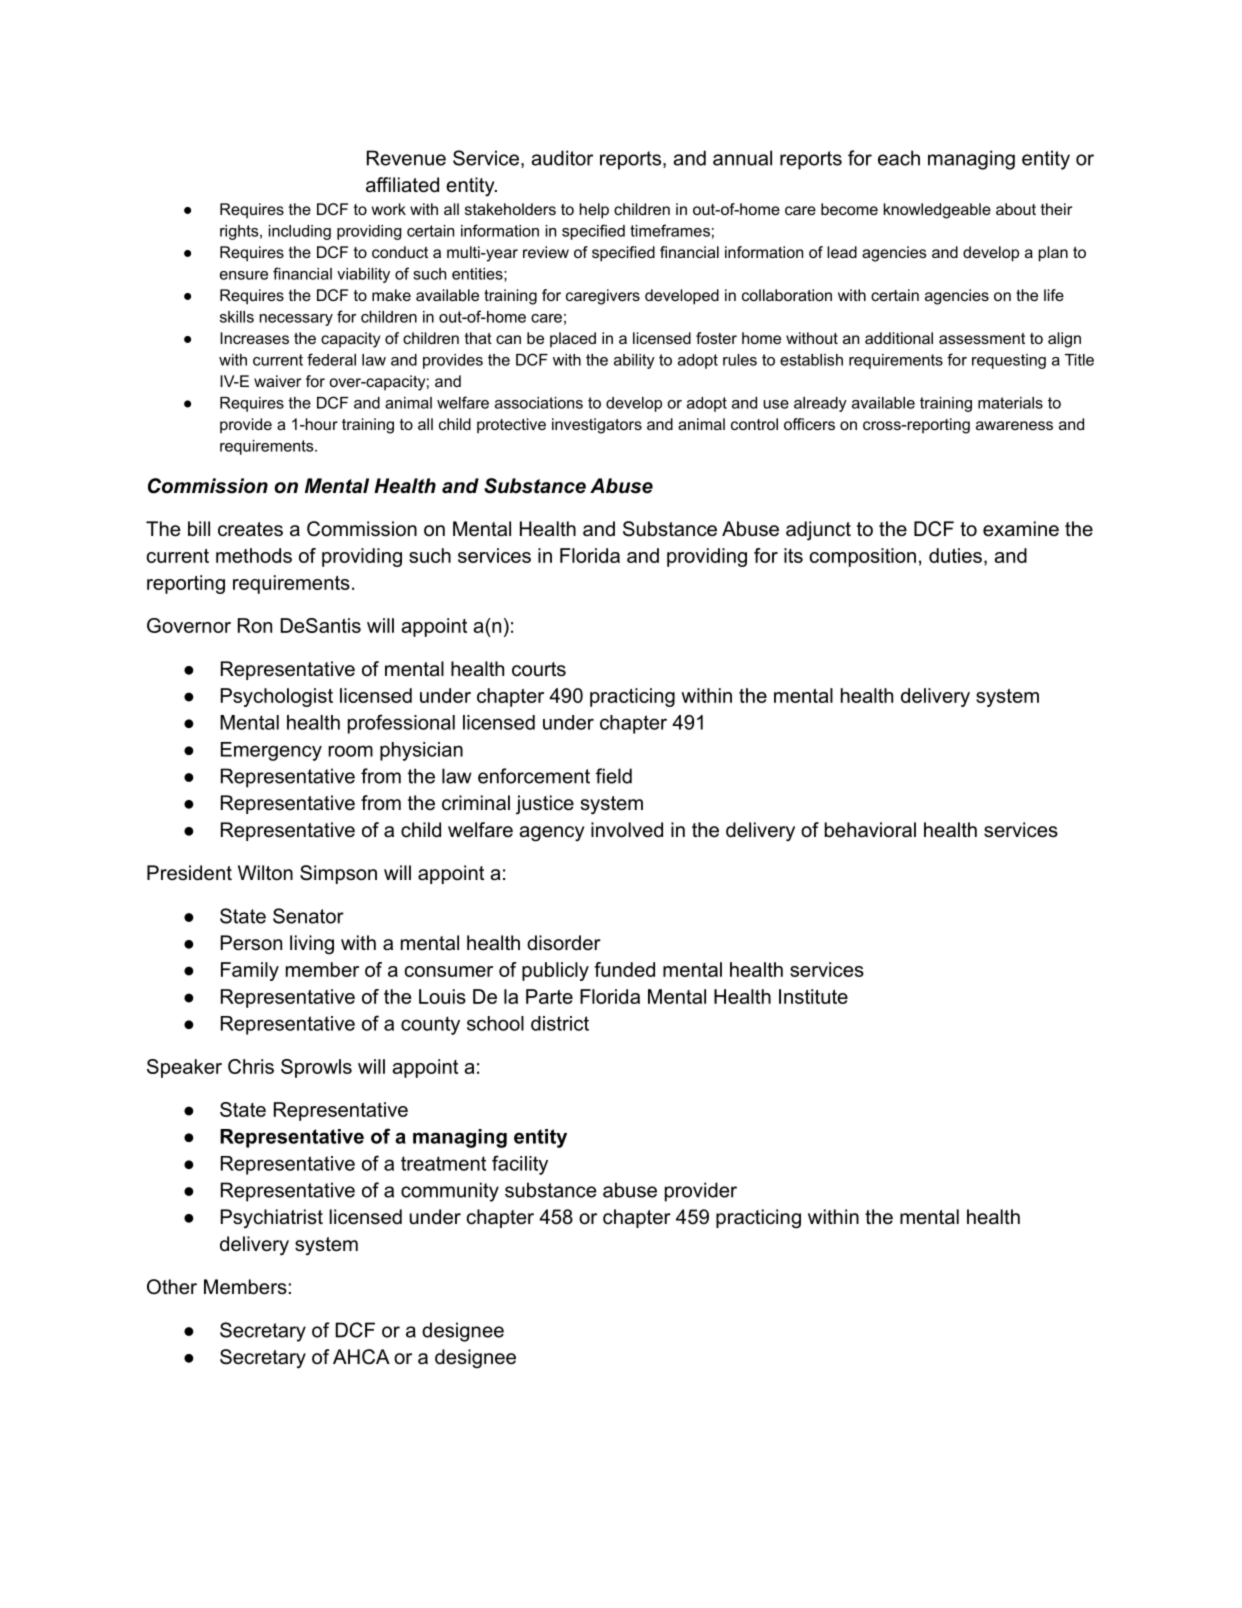 This screenshot has width=1242, height=1608. What do you see at coordinates (594, 211) in the screenshot?
I see `help` at bounding box center [594, 211].
